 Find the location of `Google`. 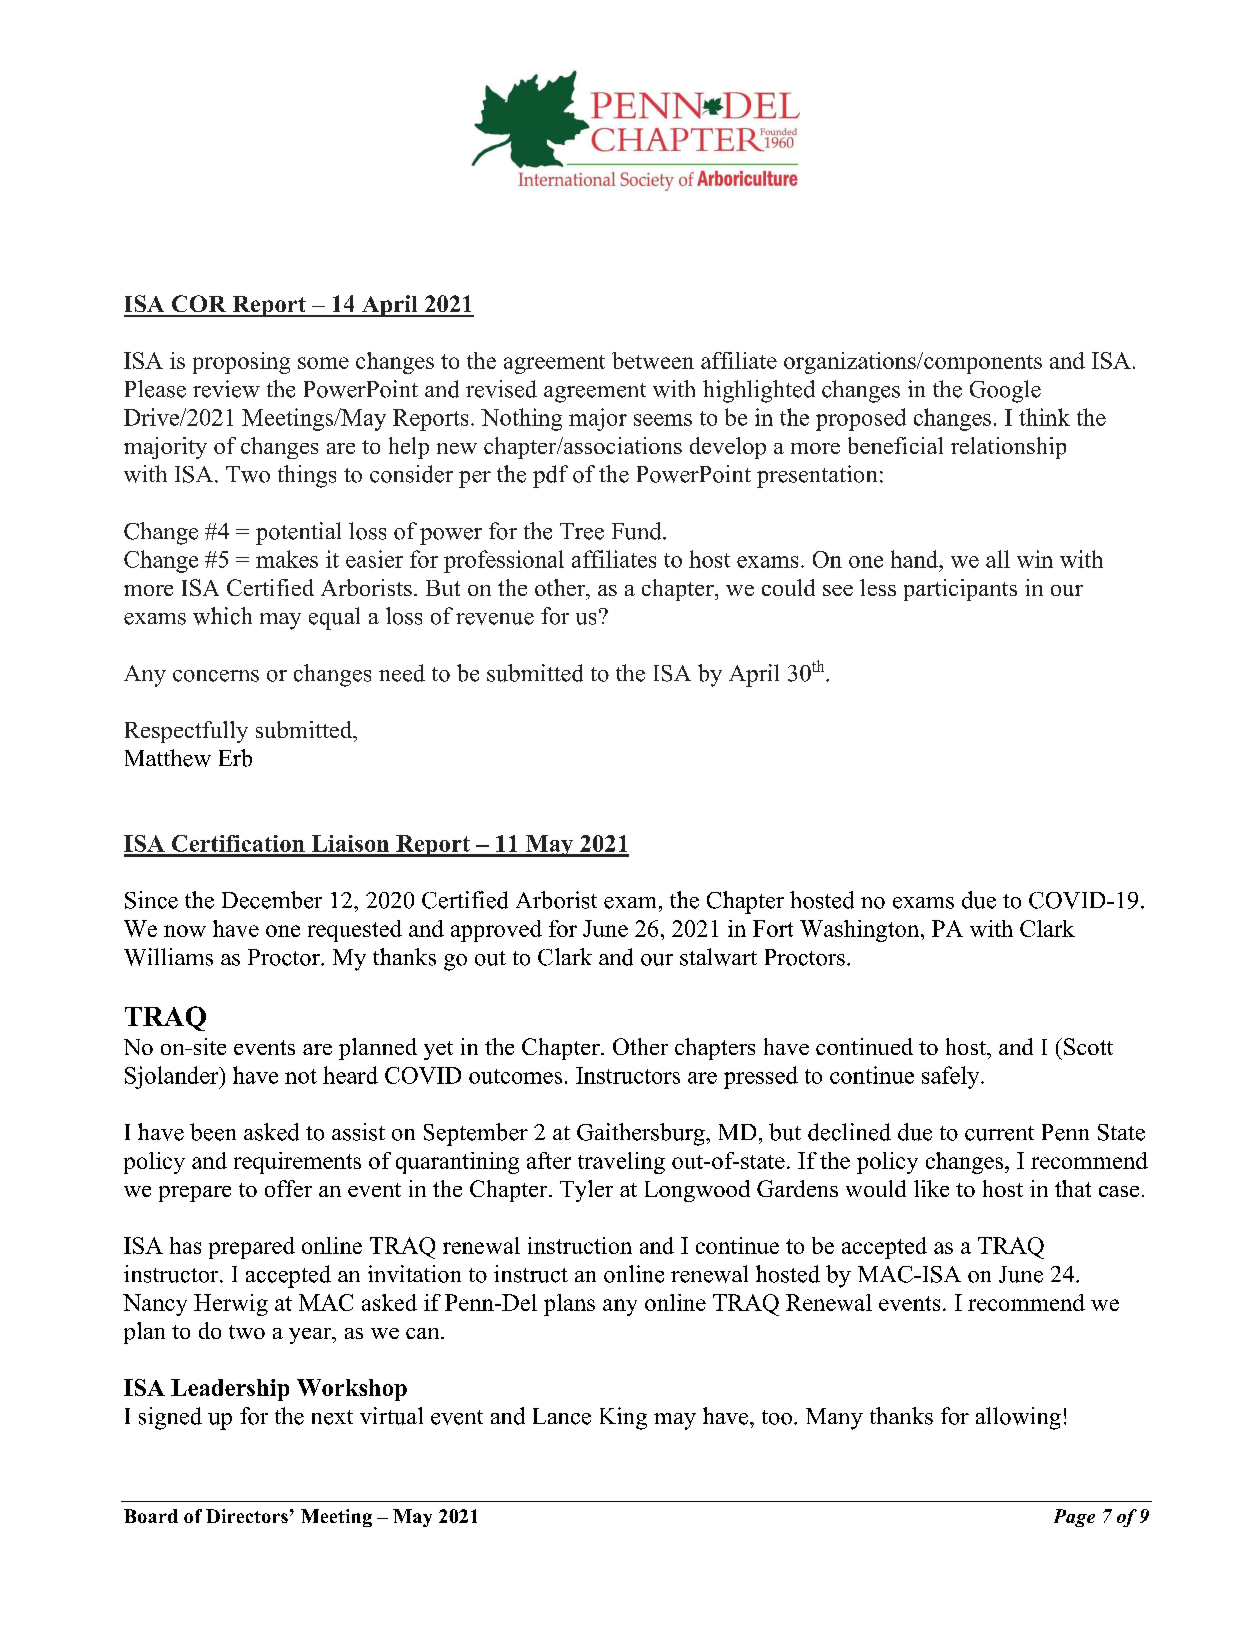

Google is located at coordinates (1005, 391).
